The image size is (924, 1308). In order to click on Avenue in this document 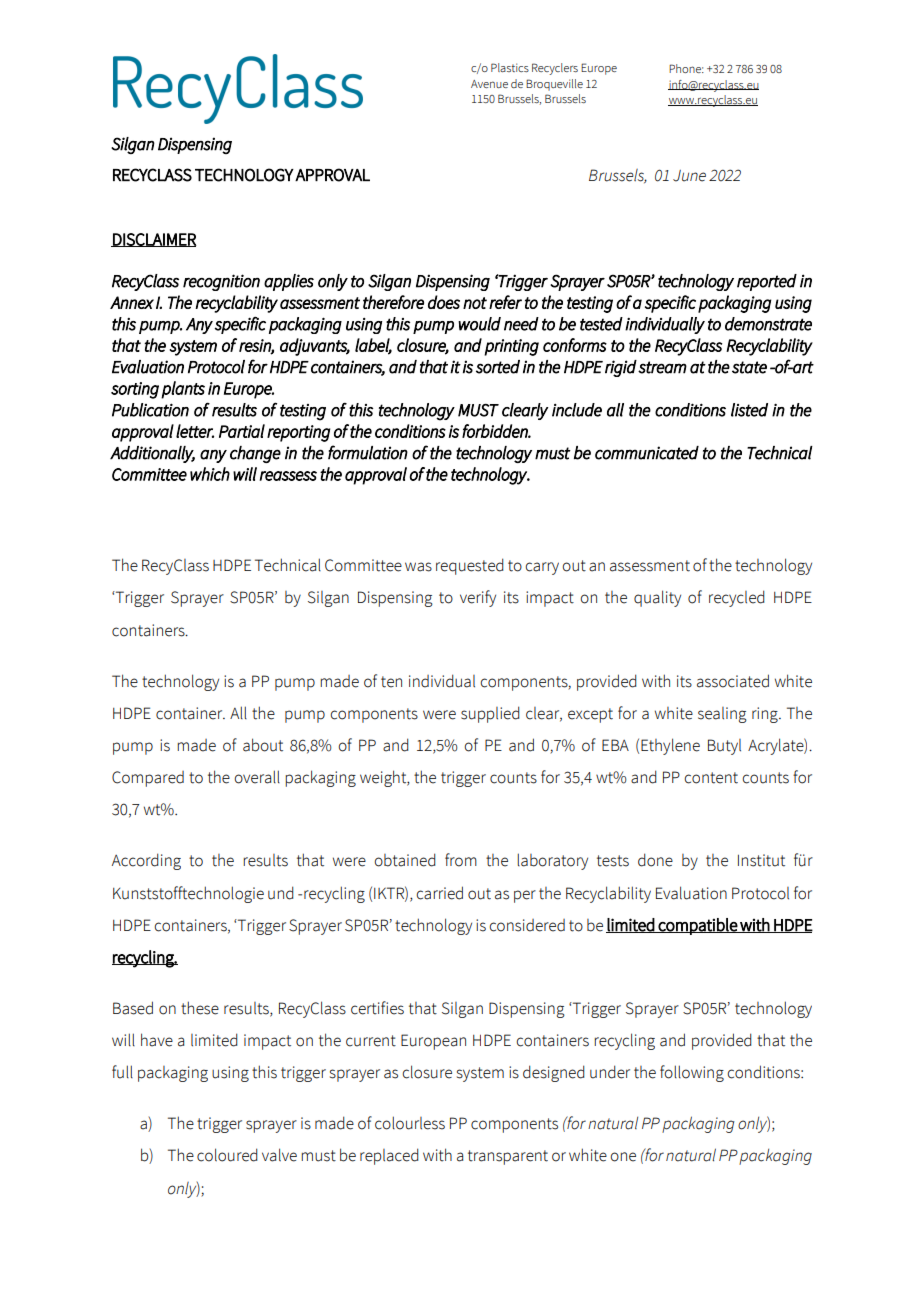, I will do `click(489, 84)`.
